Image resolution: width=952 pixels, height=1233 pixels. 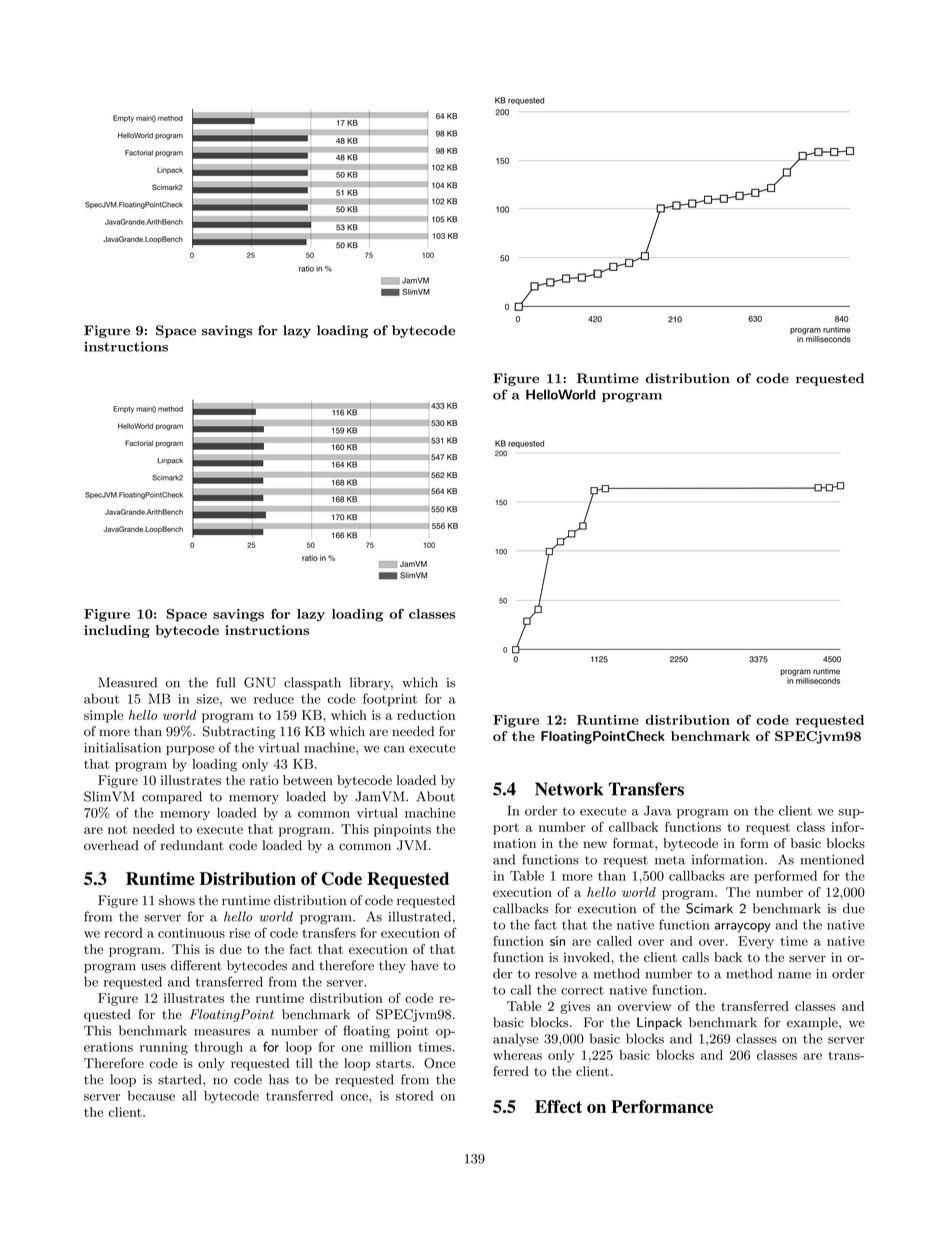 What do you see at coordinates (426, 715) in the image?
I see `reduction` at bounding box center [426, 715].
